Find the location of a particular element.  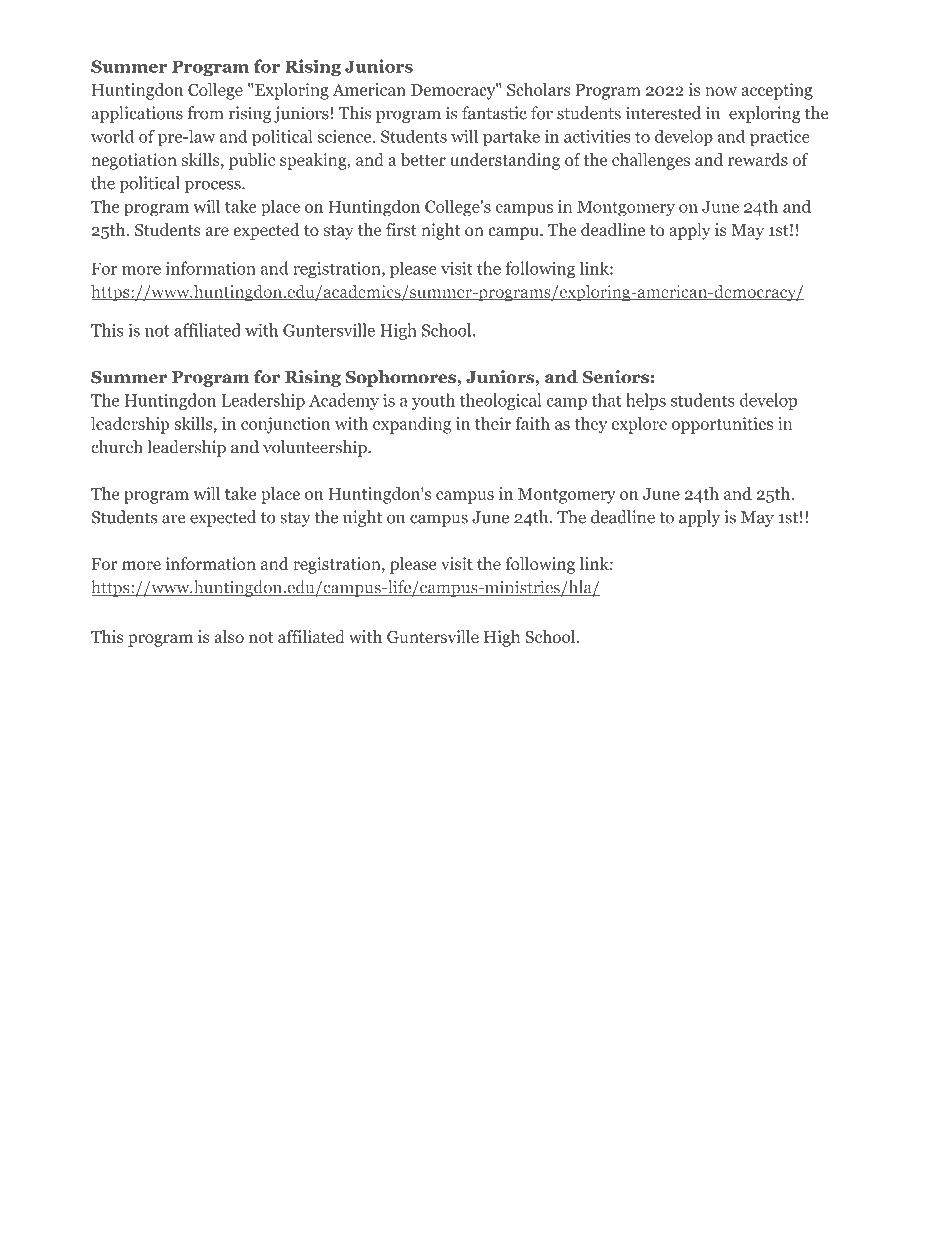

also is located at coordinates (229, 637).
